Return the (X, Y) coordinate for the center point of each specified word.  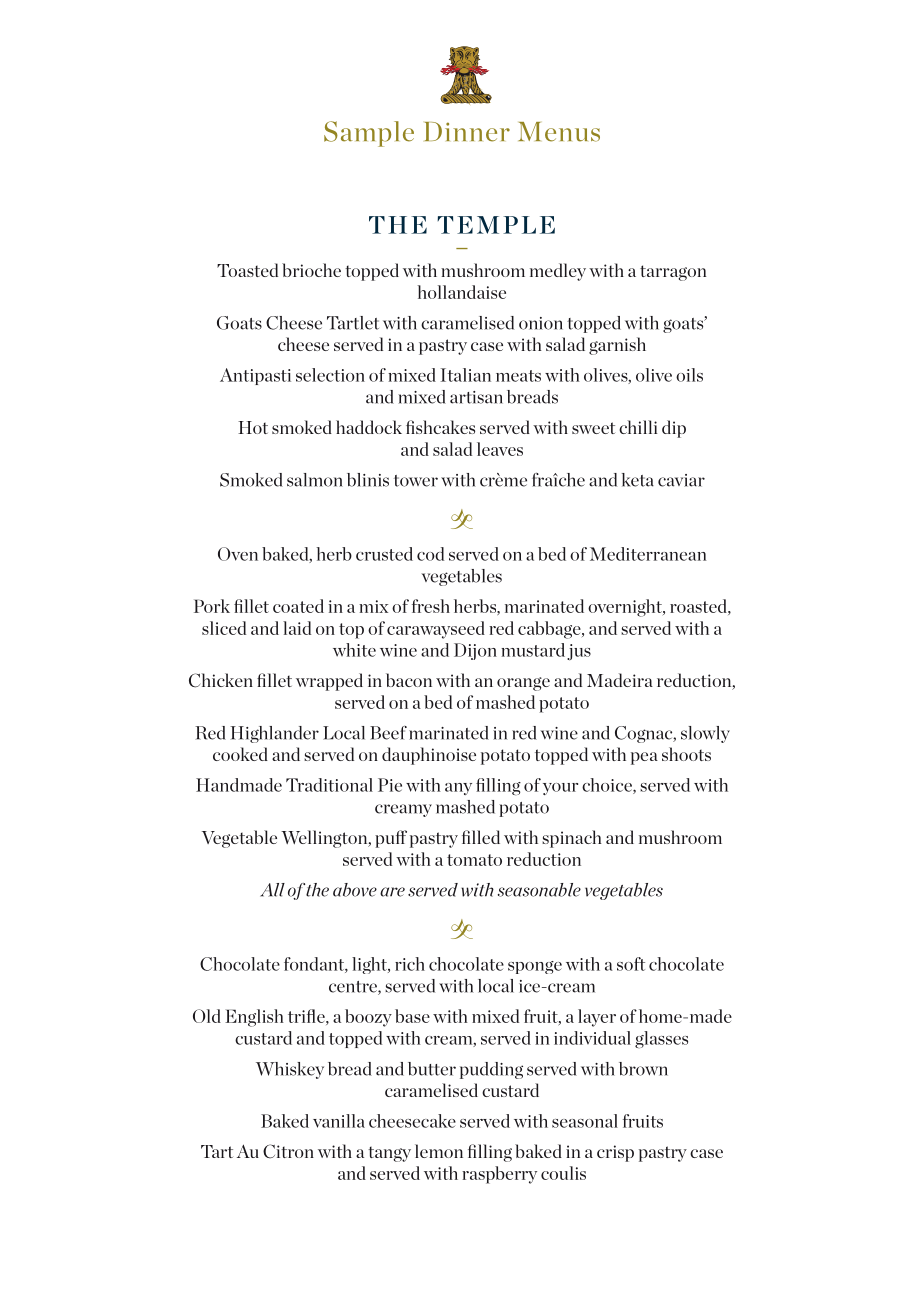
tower (416, 481)
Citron (288, 1151)
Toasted (247, 270)
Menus (559, 132)
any (458, 789)
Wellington (325, 839)
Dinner (467, 132)
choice (608, 786)
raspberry (499, 1175)
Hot (253, 427)
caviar (681, 480)
